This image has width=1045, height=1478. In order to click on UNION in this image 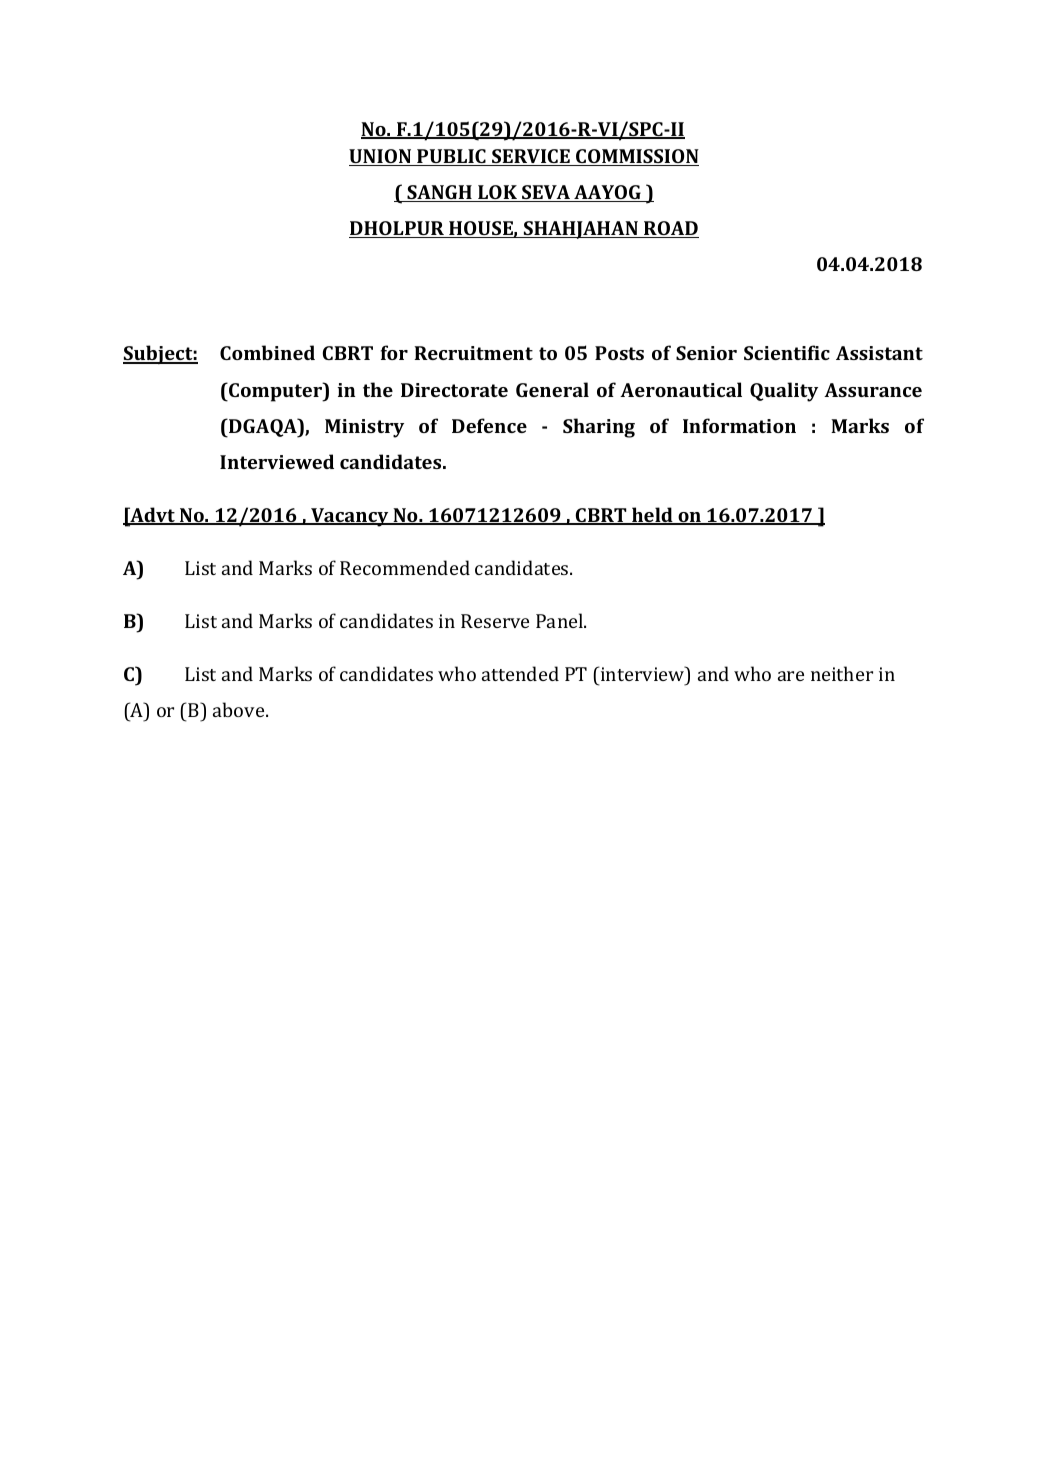, I will do `click(381, 157)`.
